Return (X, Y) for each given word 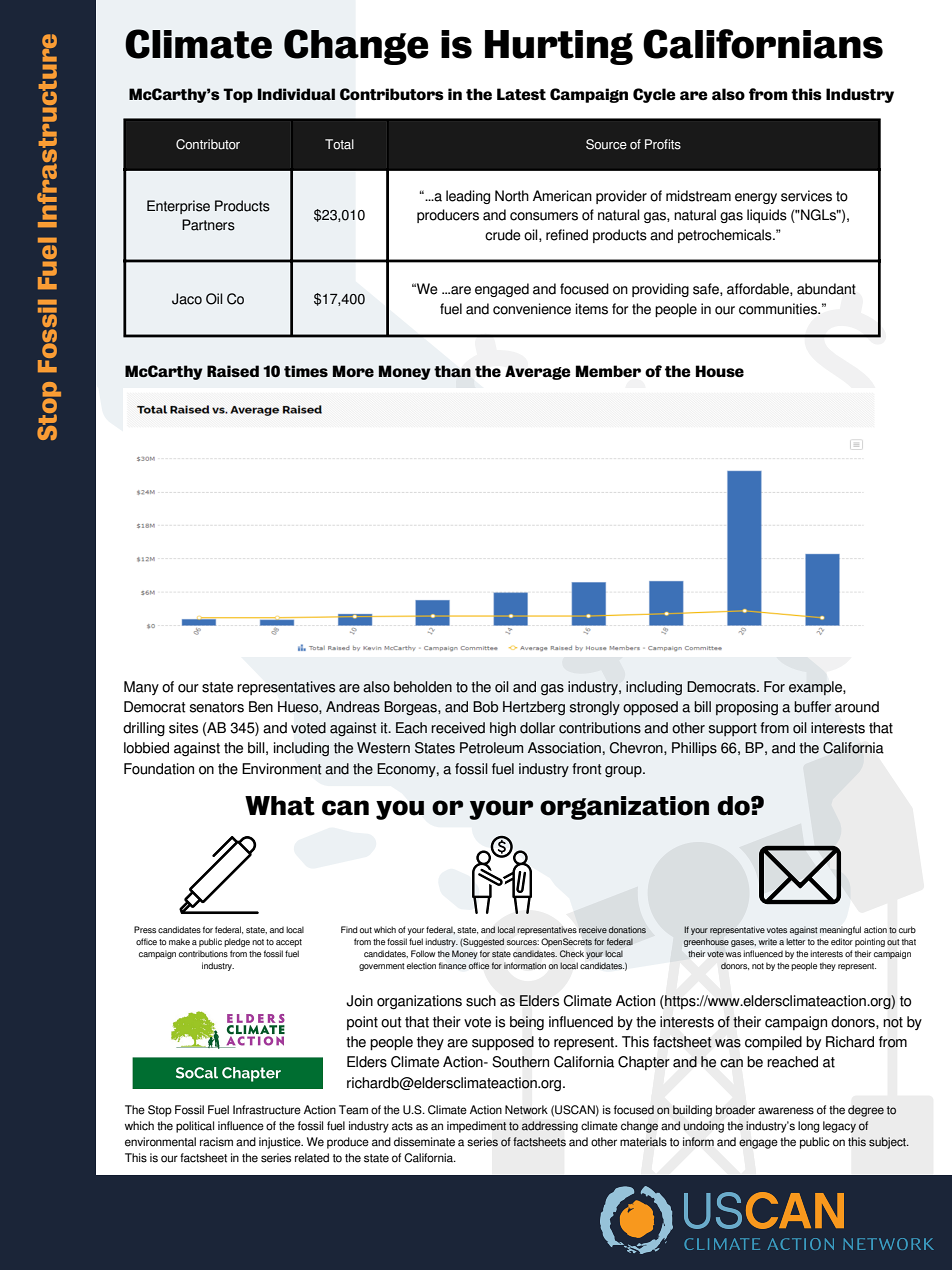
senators (217, 707)
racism (216, 1142)
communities (779, 309)
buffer (812, 707)
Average (538, 372)
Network (526, 1110)
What (280, 806)
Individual (296, 94)
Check (572, 953)
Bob (486, 707)
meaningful (840, 930)
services (806, 196)
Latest (521, 94)
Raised (233, 371)
